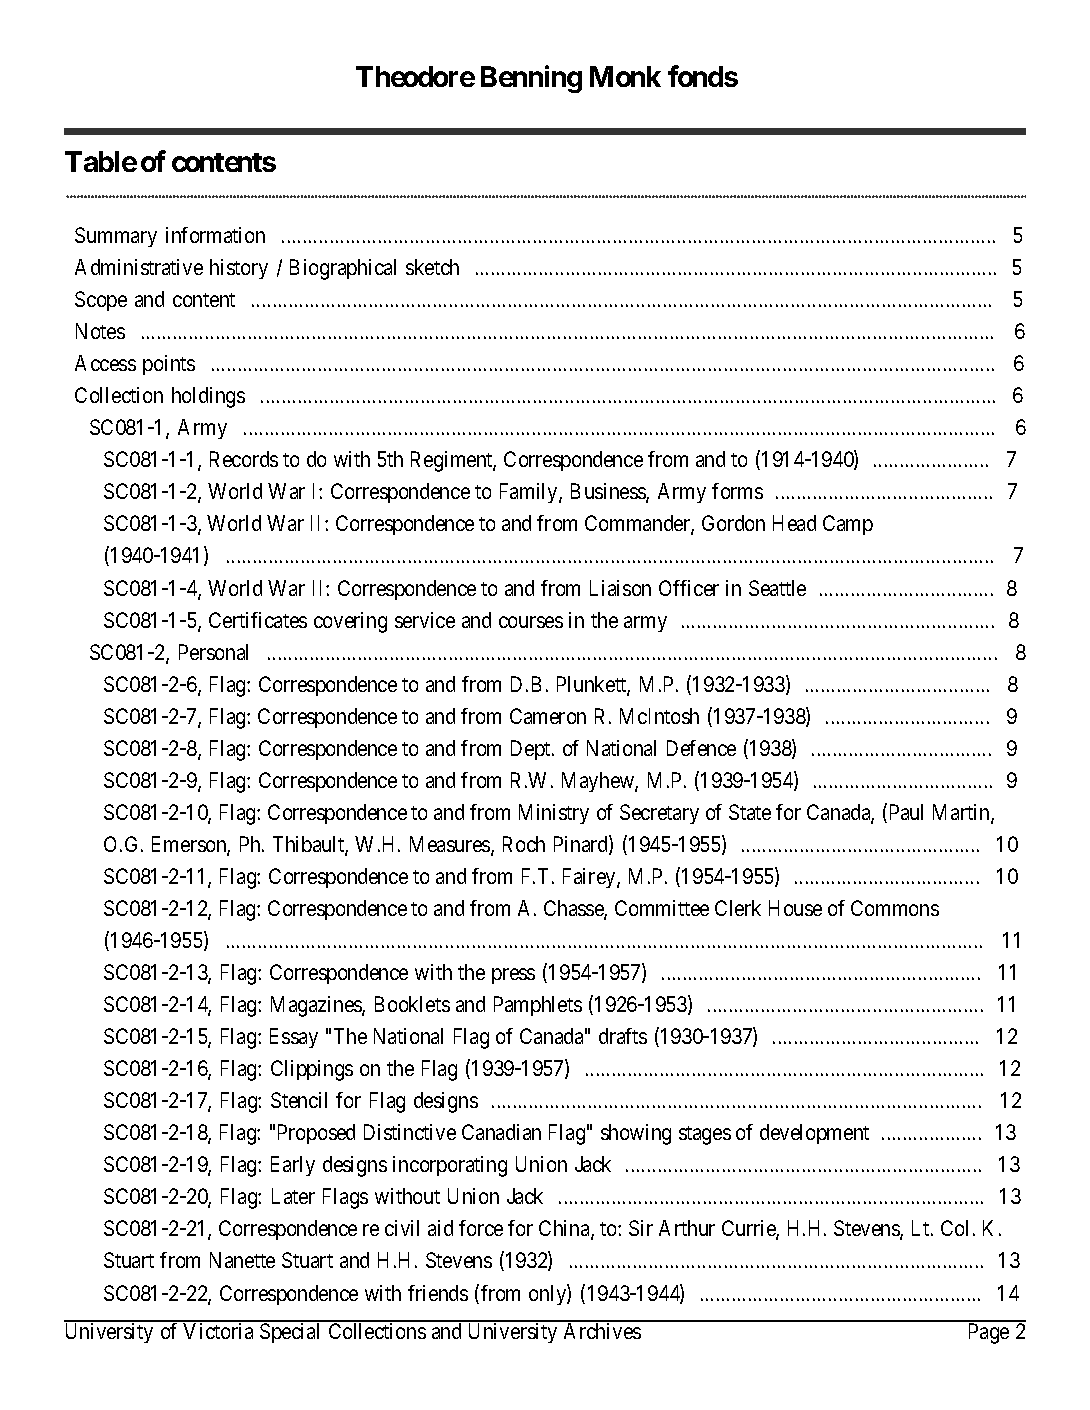 This screenshot has width=1090, height=1410. Describe the element at coordinates (548, 716) in the screenshot. I see `Cameron` at that location.
